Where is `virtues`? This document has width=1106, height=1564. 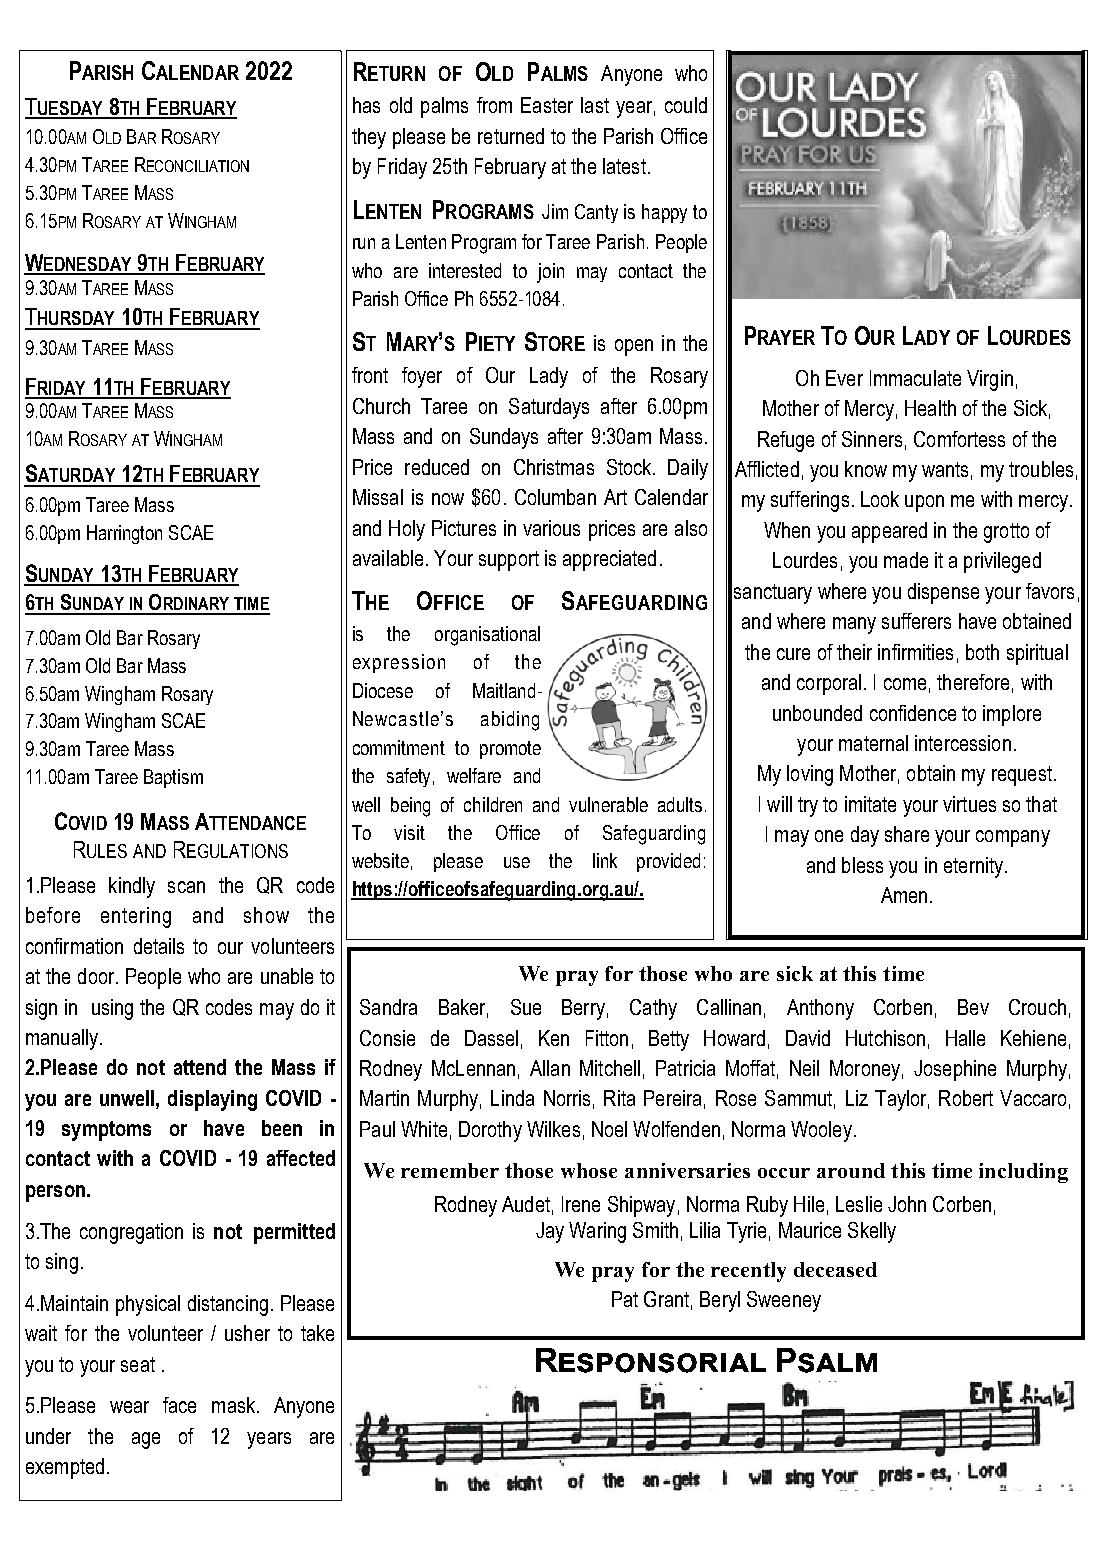 virtues is located at coordinates (969, 804).
